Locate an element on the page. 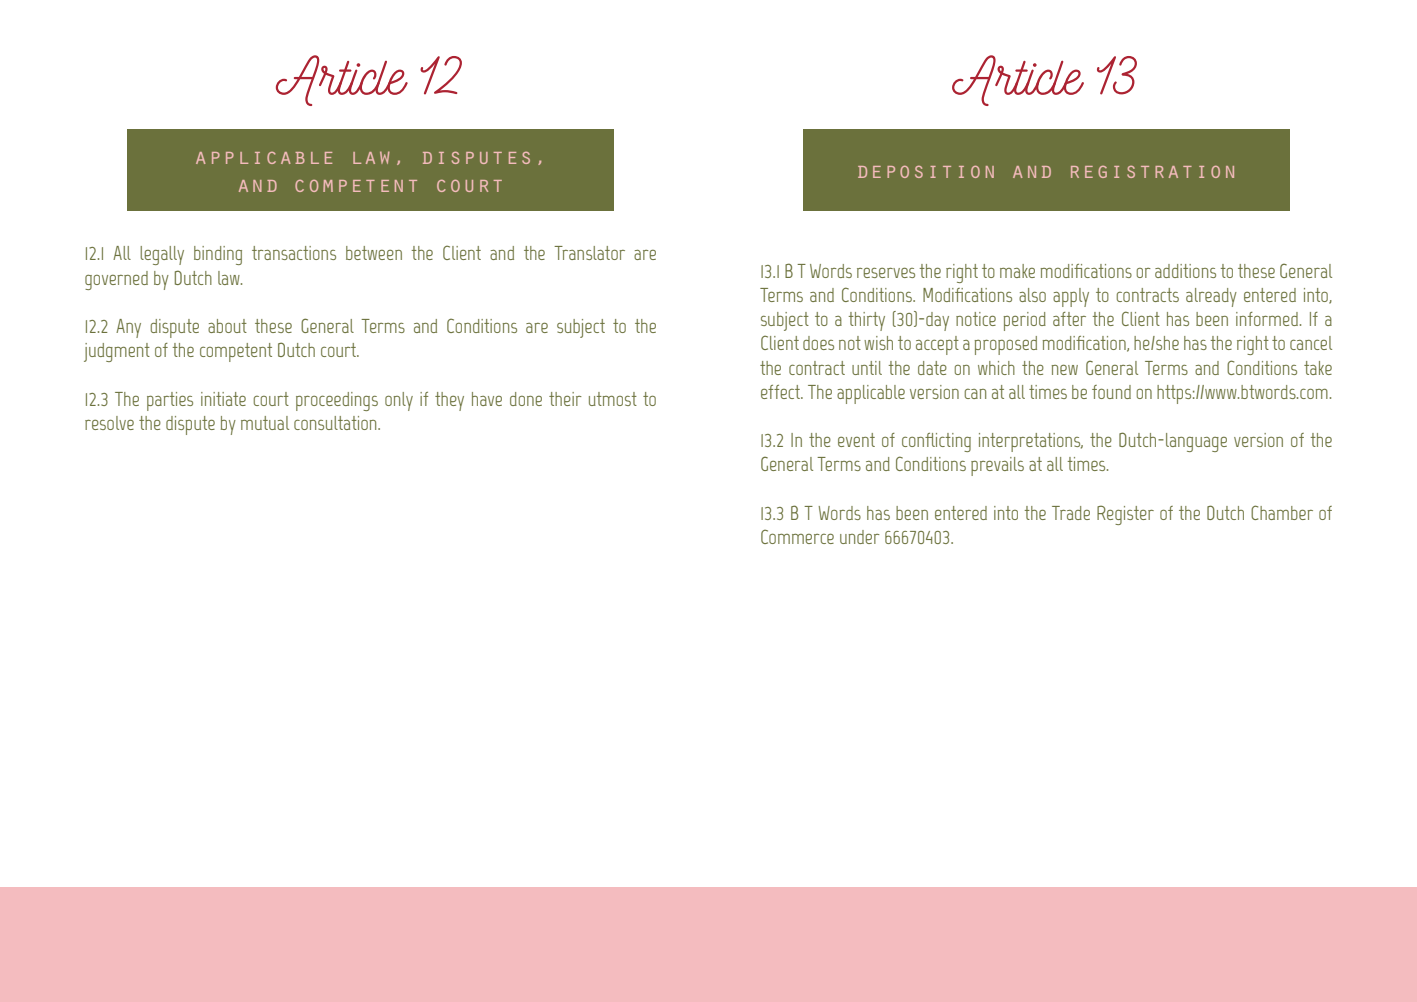  does is located at coordinates (818, 343).
